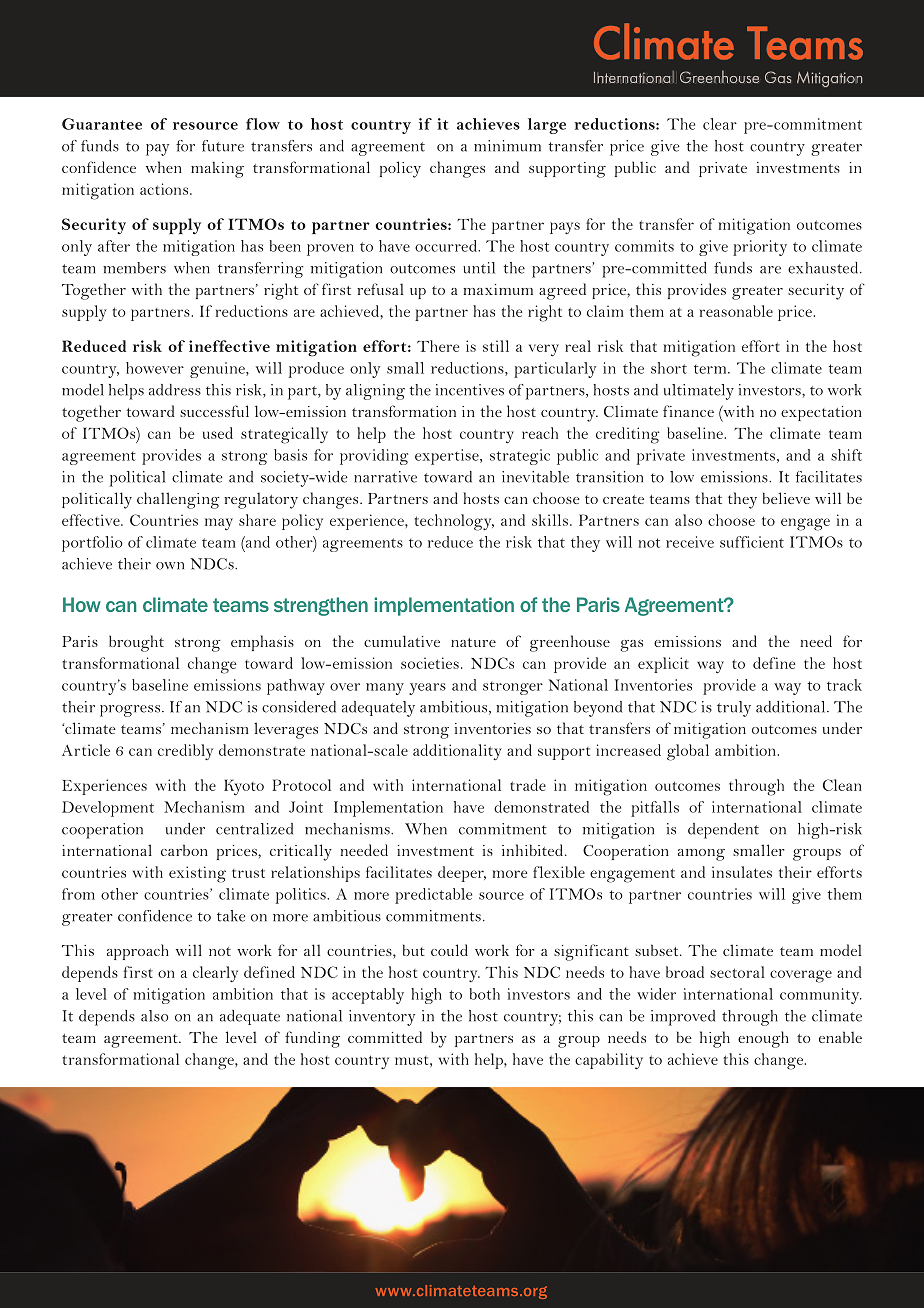 The height and width of the screenshot is (1308, 924). I want to click on used, so click(218, 433).
